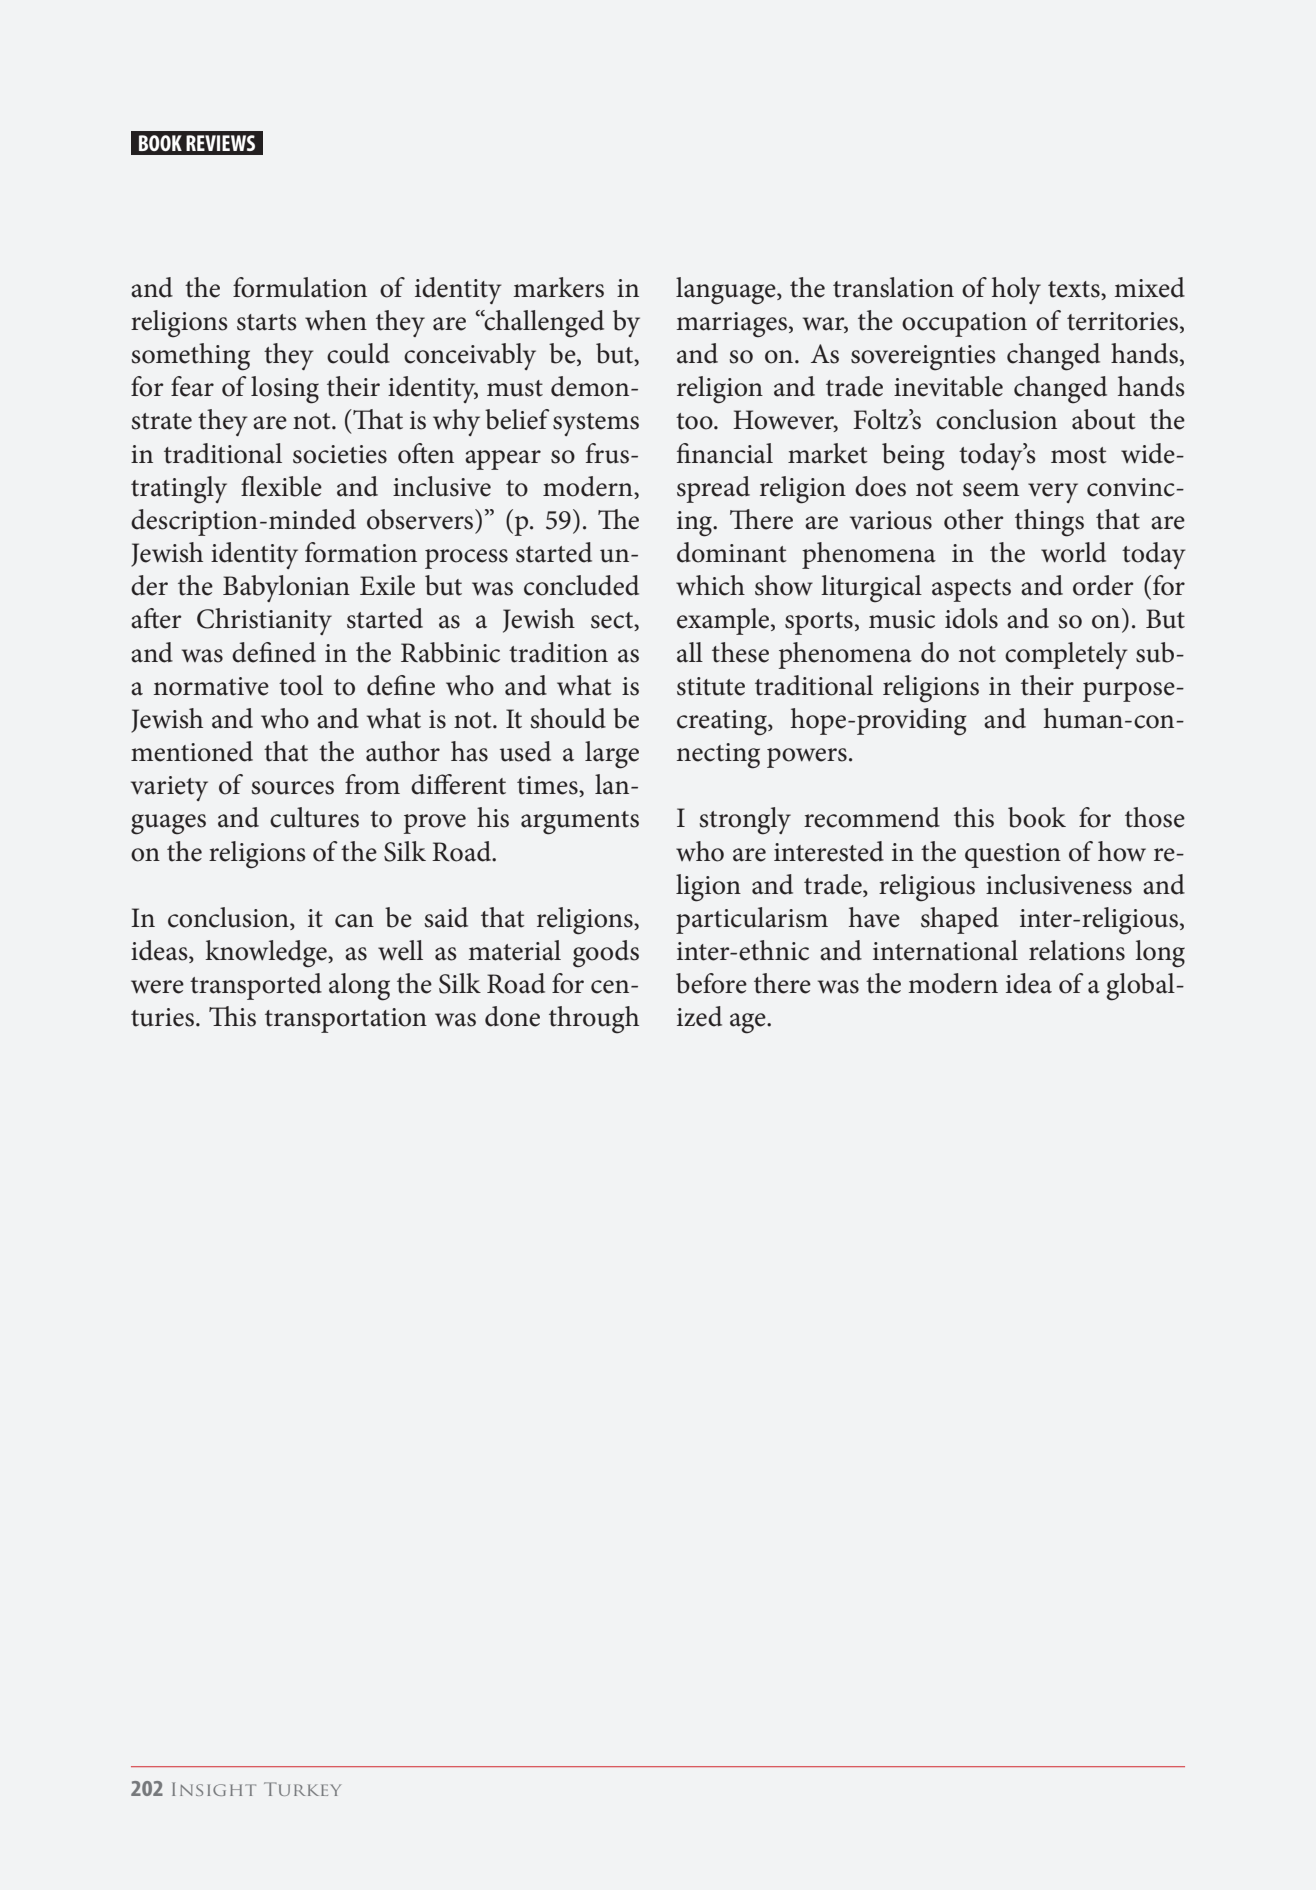 The height and width of the page is (1890, 1316). What do you see at coordinates (214, 1789) in the page?
I see `Insight` at bounding box center [214, 1789].
